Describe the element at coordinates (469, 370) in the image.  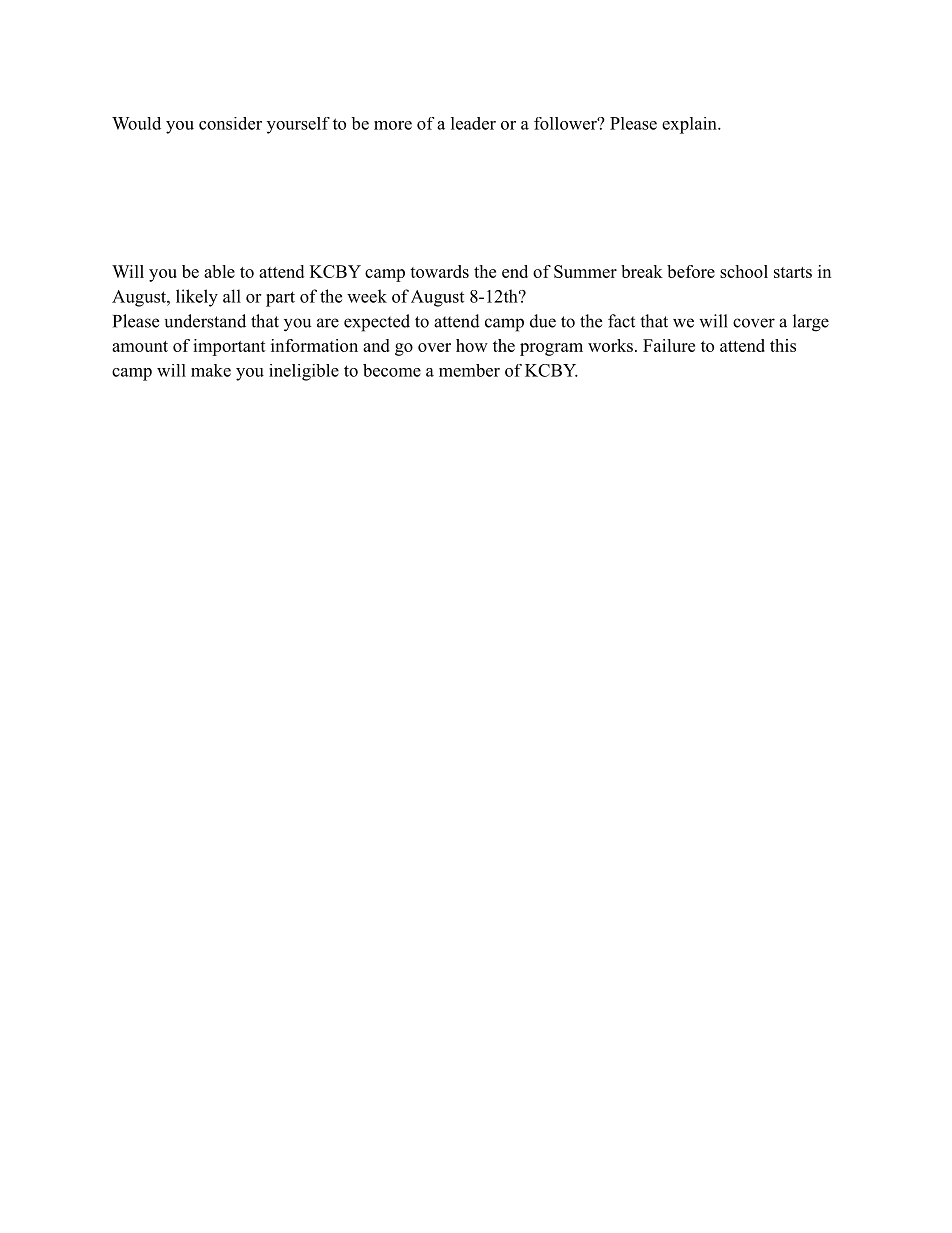
I see `member` at that location.
